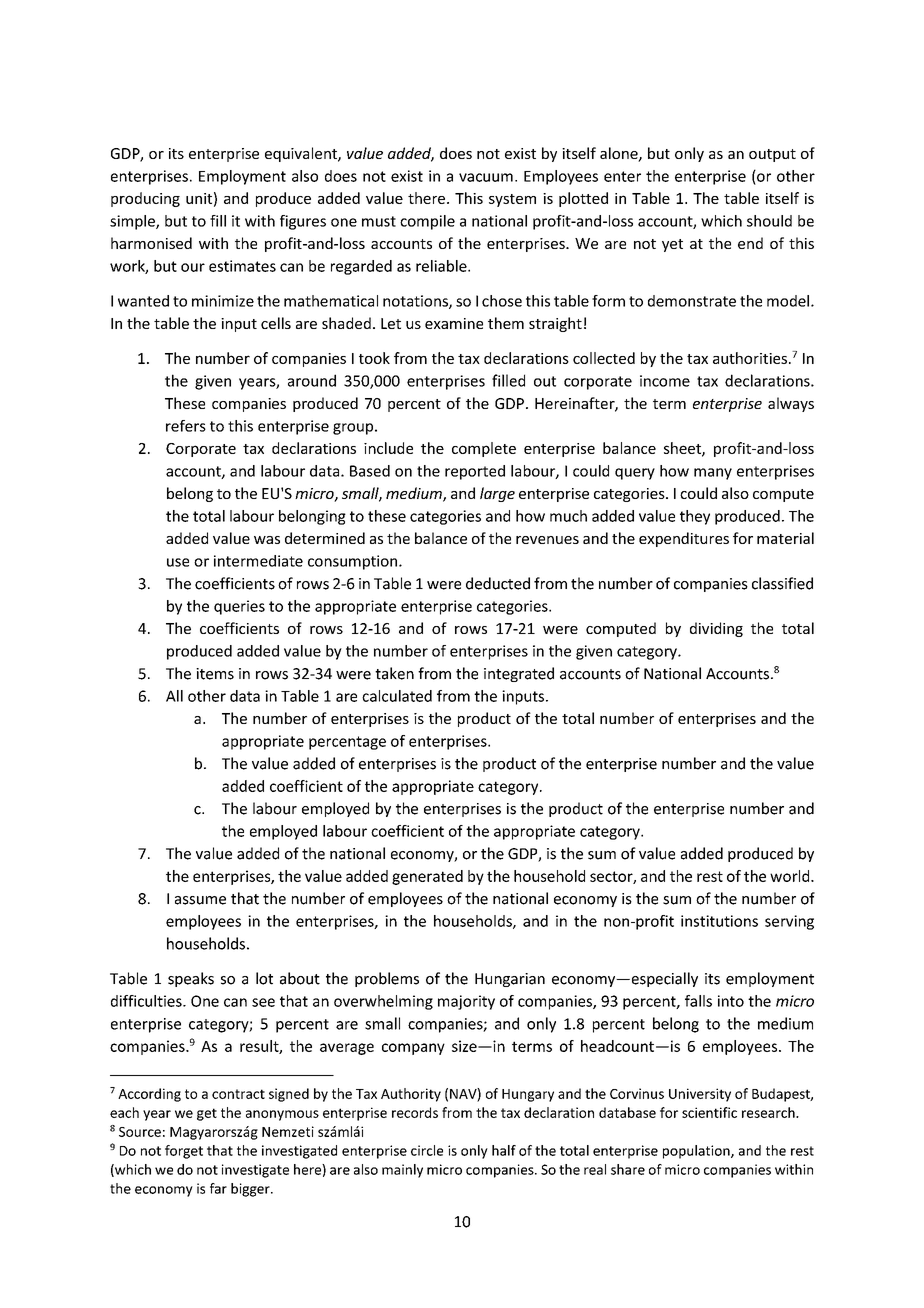  Describe the element at coordinates (145, 199) in the screenshot. I see `producing` at that location.
